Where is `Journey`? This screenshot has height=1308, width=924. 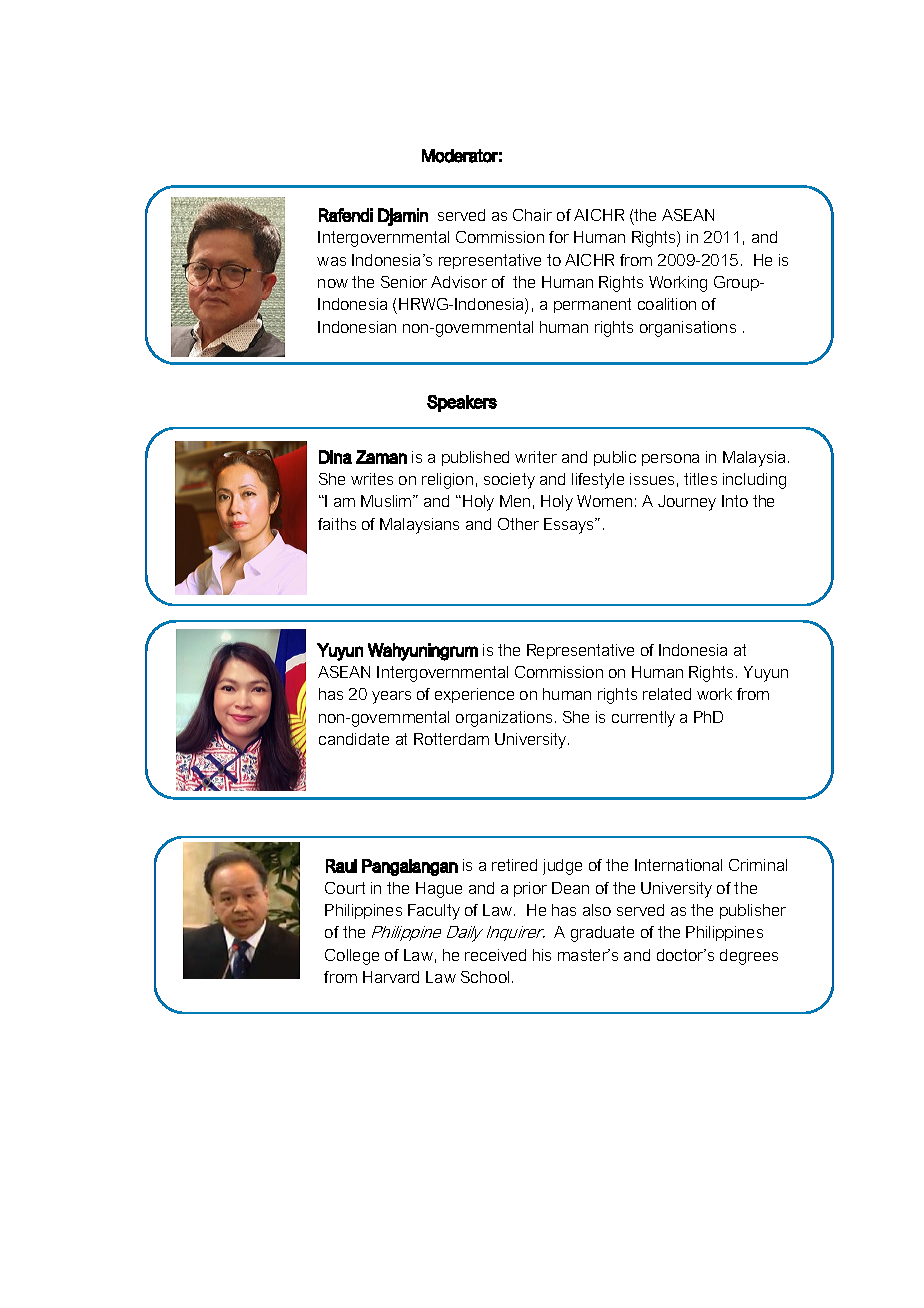
Journey is located at coordinates (687, 503).
